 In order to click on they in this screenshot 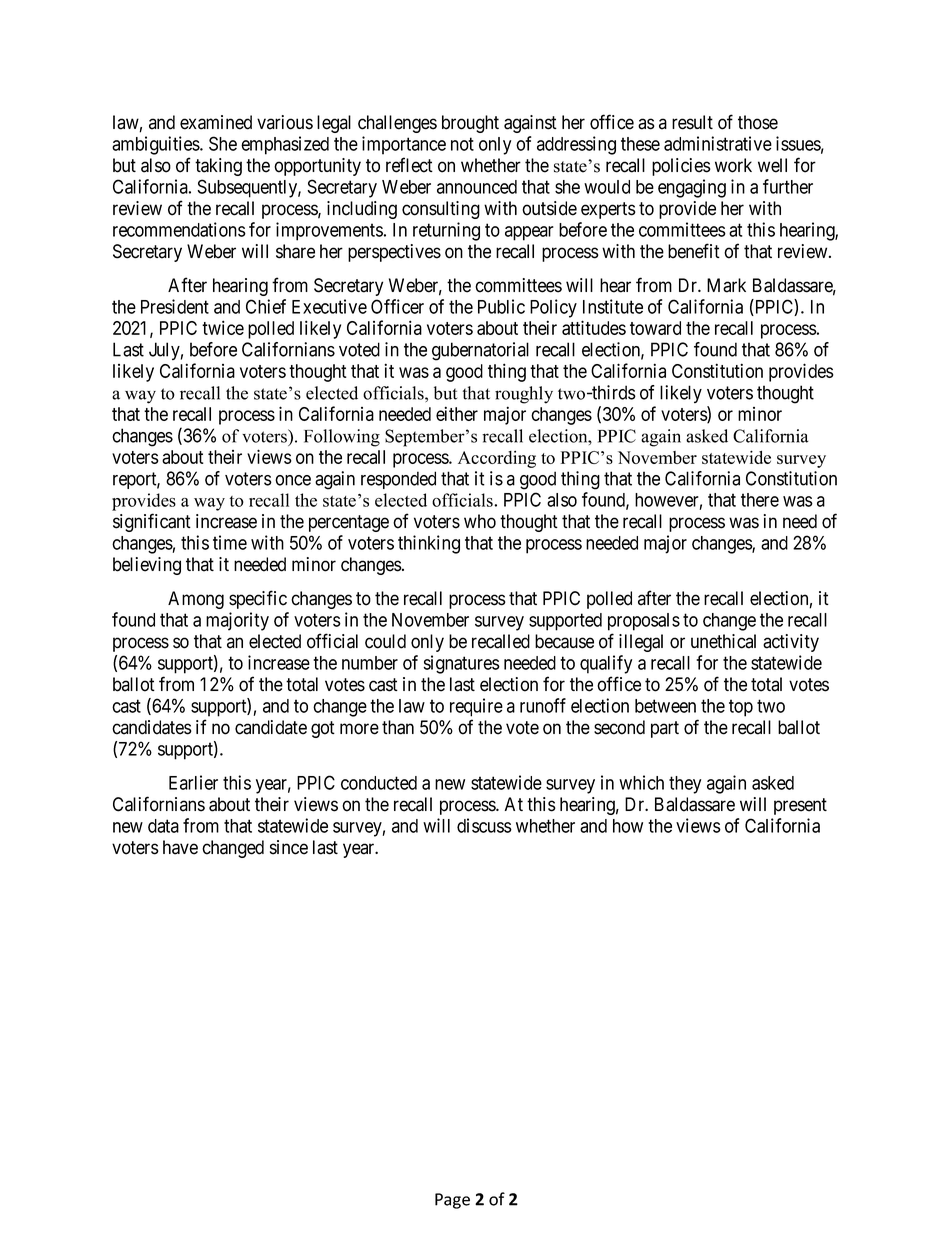, I will do `click(685, 785)`.
